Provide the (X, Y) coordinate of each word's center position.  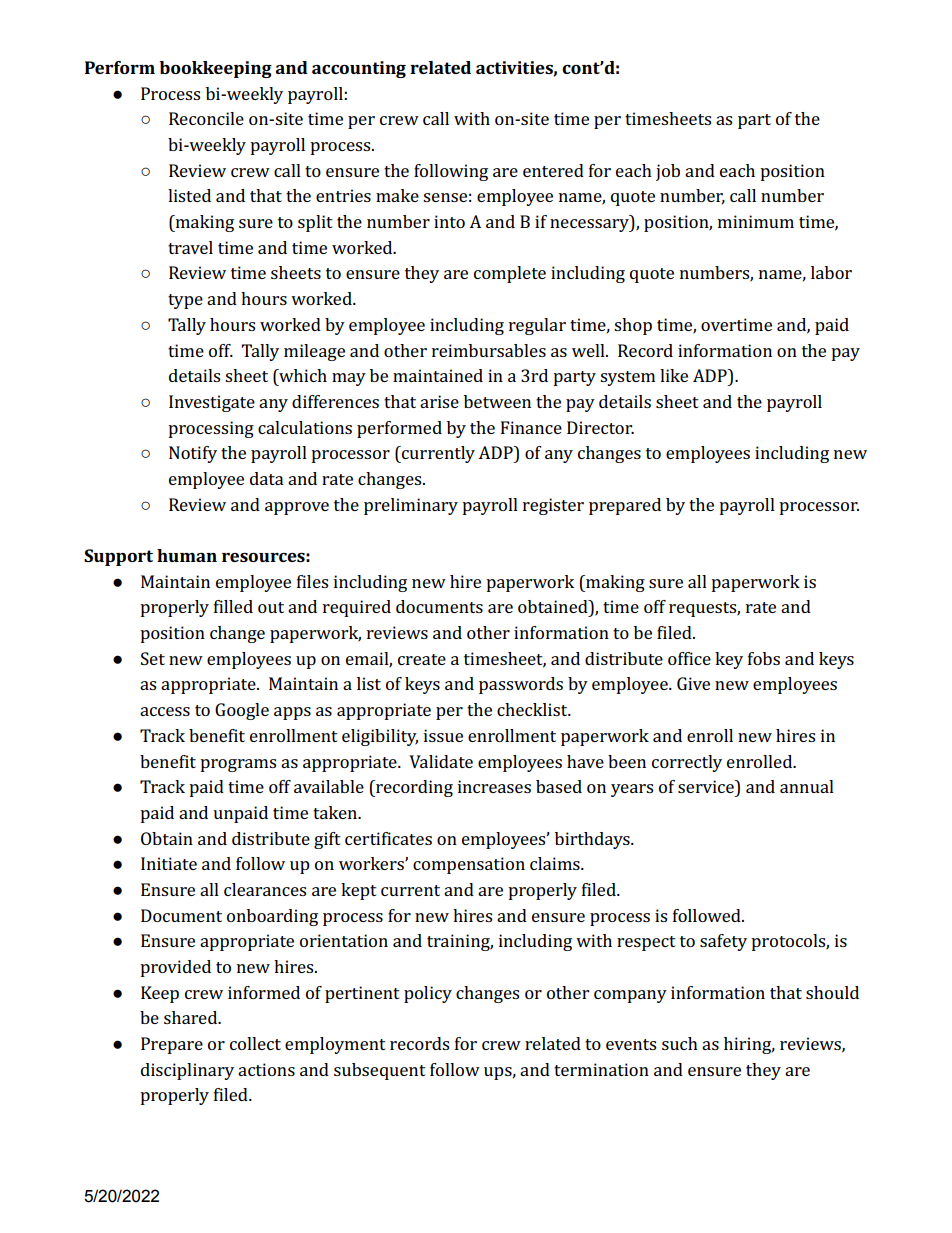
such (680, 1043)
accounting (359, 69)
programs (238, 765)
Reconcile (206, 118)
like (674, 375)
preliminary (411, 506)
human (187, 555)
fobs (764, 658)
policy (428, 994)
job (668, 172)
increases (494, 786)
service (707, 786)
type (185, 301)
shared (192, 1017)
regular (537, 326)
